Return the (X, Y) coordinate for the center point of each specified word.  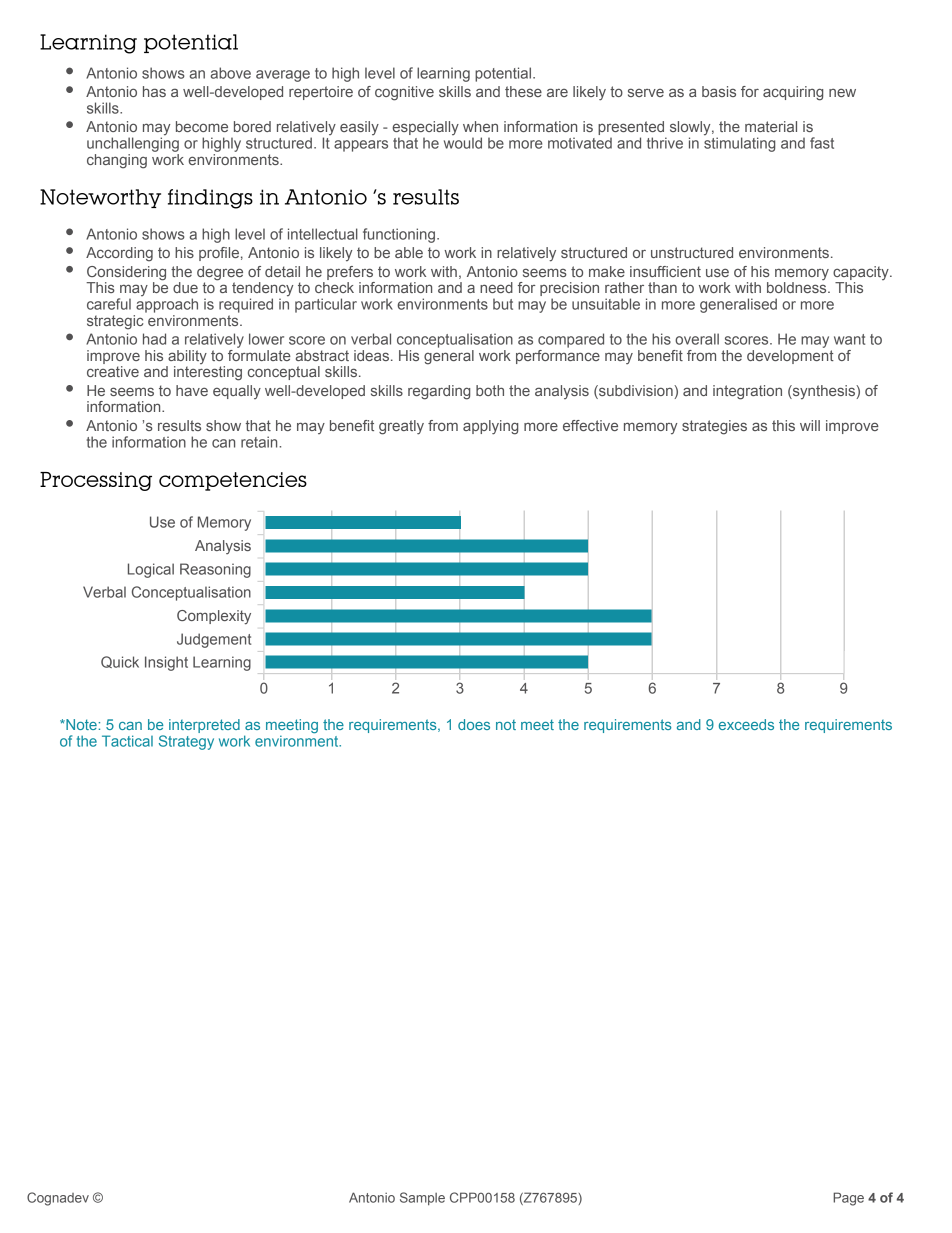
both (490, 390)
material (771, 126)
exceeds (746, 724)
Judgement (214, 640)
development (790, 355)
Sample (422, 1198)
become (202, 126)
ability (187, 357)
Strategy (186, 742)
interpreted (204, 726)
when (480, 126)
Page (848, 1199)
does (474, 724)
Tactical (127, 741)
